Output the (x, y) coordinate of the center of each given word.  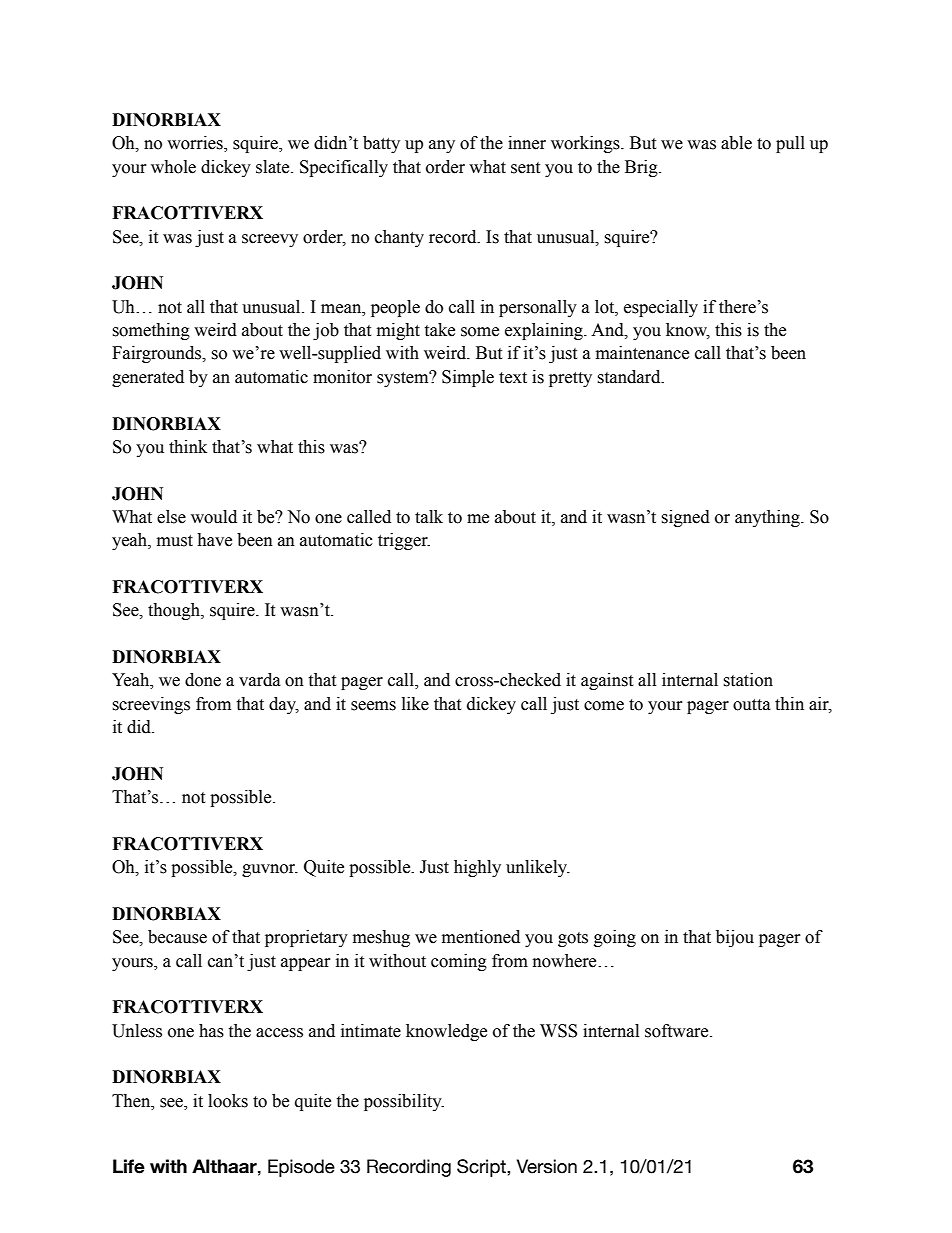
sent (525, 168)
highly (477, 868)
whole (173, 167)
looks (228, 1101)
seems (373, 706)
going (615, 938)
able (736, 143)
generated (148, 378)
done (203, 680)
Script (482, 1168)
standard (630, 377)
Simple (468, 378)
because (177, 937)
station (748, 680)
